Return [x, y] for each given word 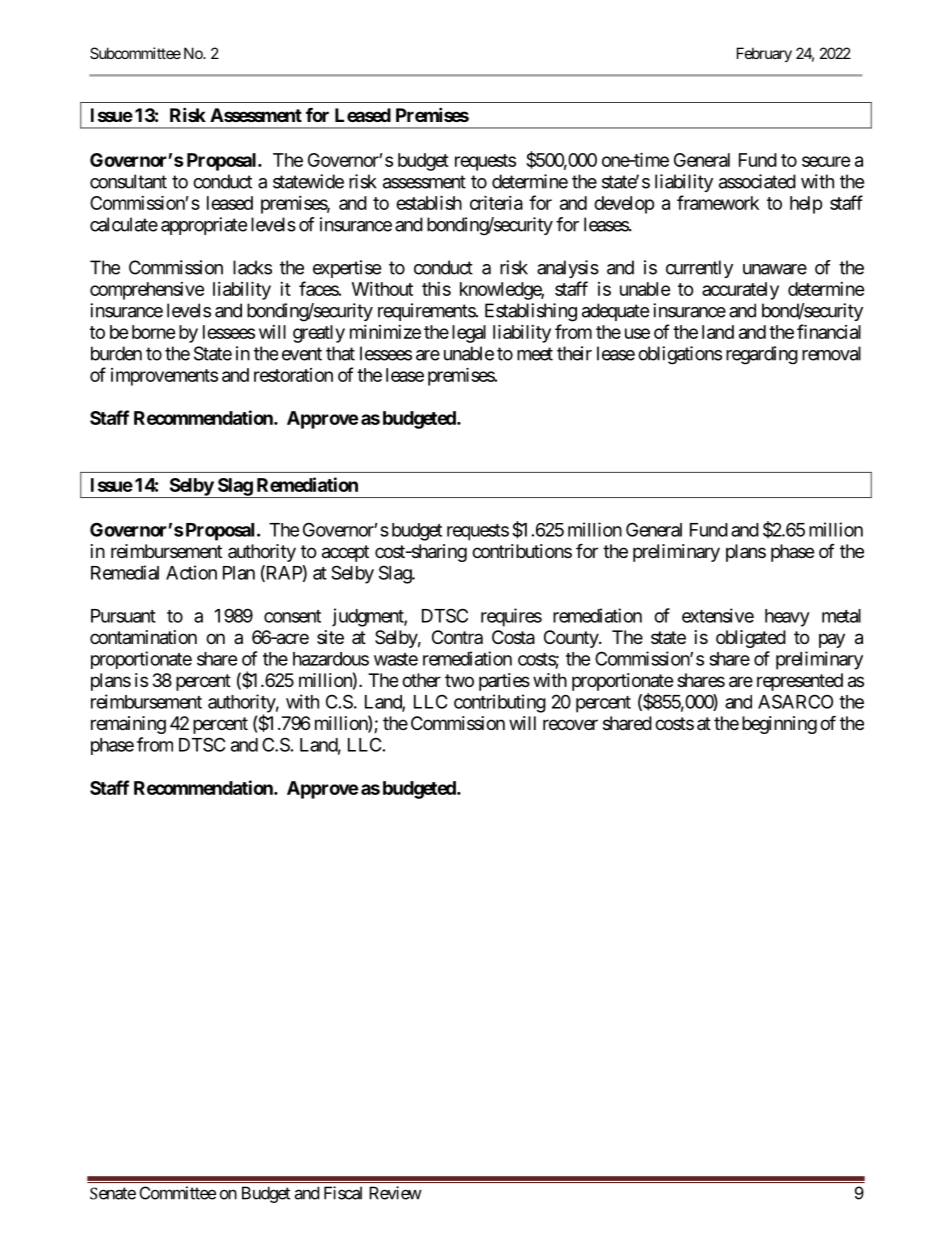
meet [535, 354]
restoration [293, 375]
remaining [128, 725]
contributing [500, 703]
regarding [762, 355]
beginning [779, 725]
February [764, 54]
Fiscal [343, 1193]
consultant [128, 181]
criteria [496, 202]
